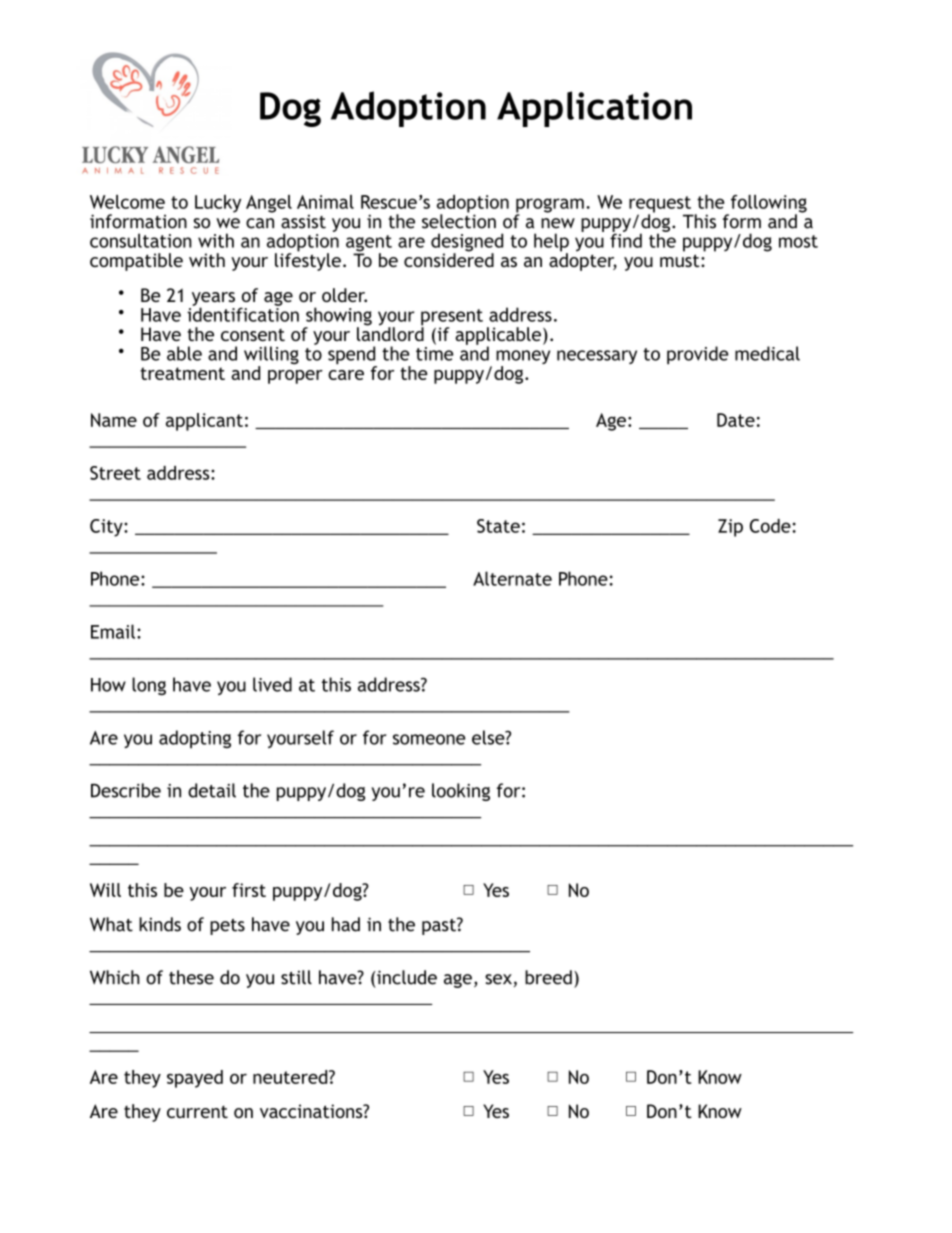 The height and width of the image is (1233, 952). Describe the element at coordinates (212, 790) in the image. I see `detail` at that location.
